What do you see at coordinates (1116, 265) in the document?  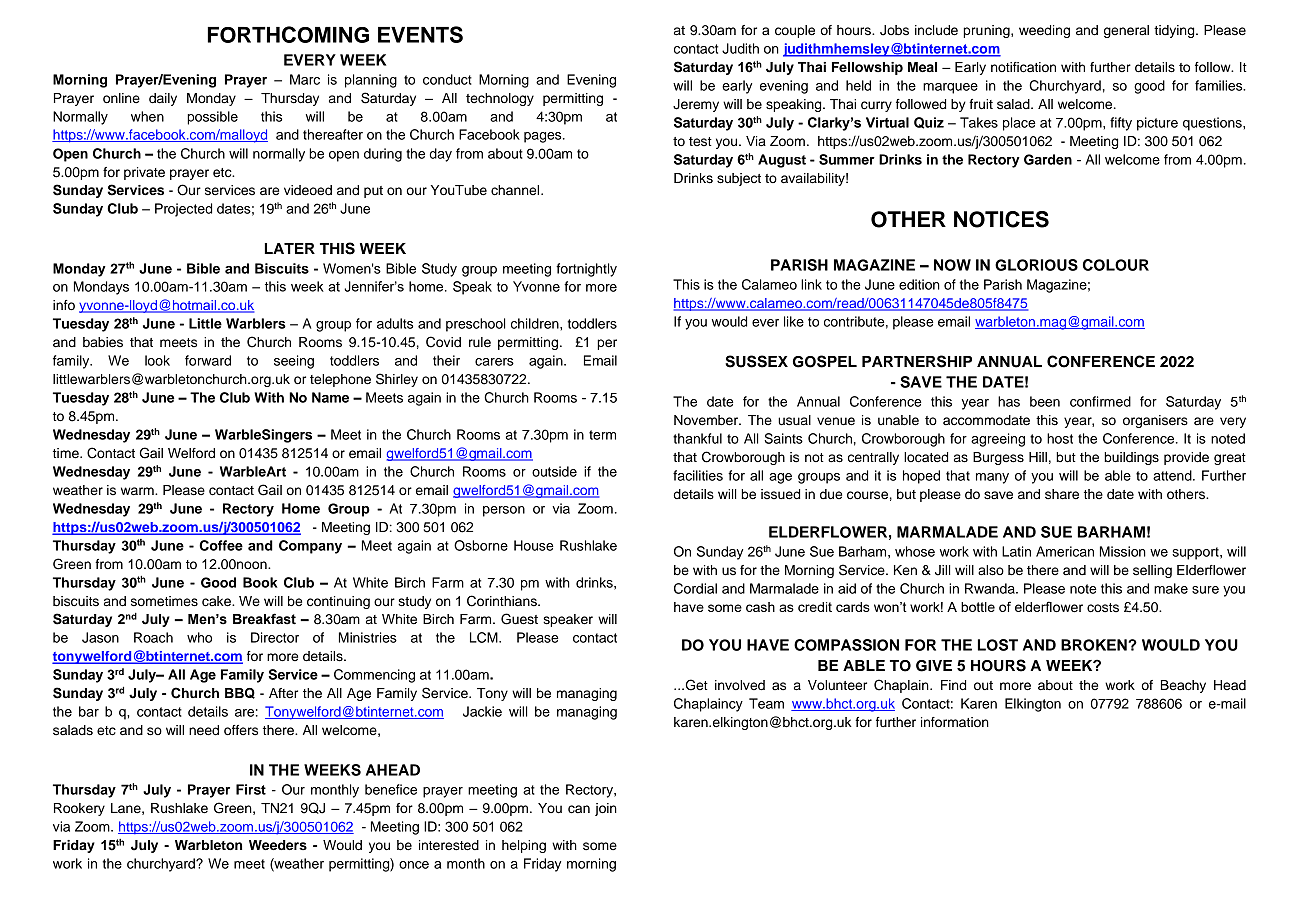 I see `COLOUR` at bounding box center [1116, 265].
